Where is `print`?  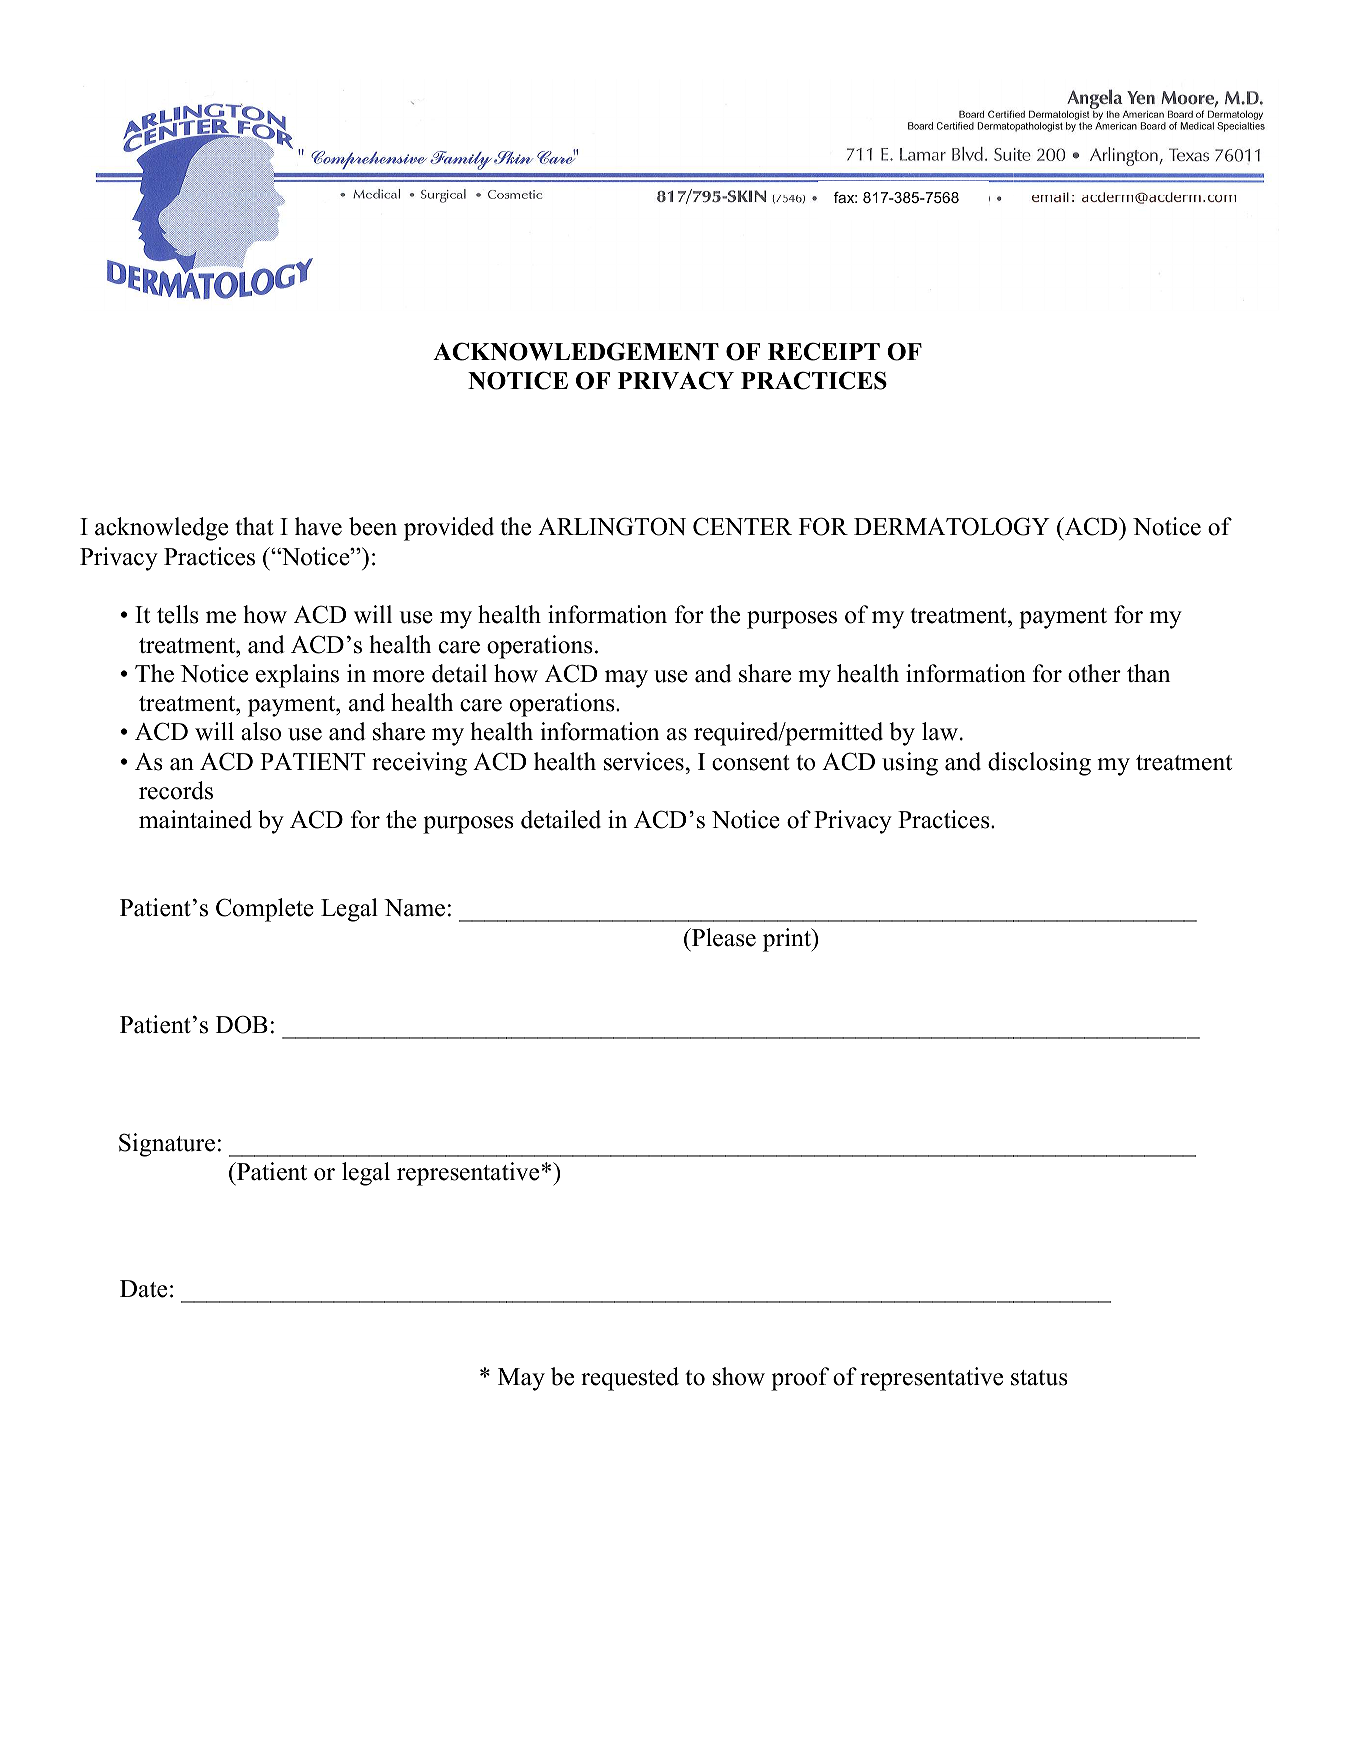
print is located at coordinates (788, 940).
